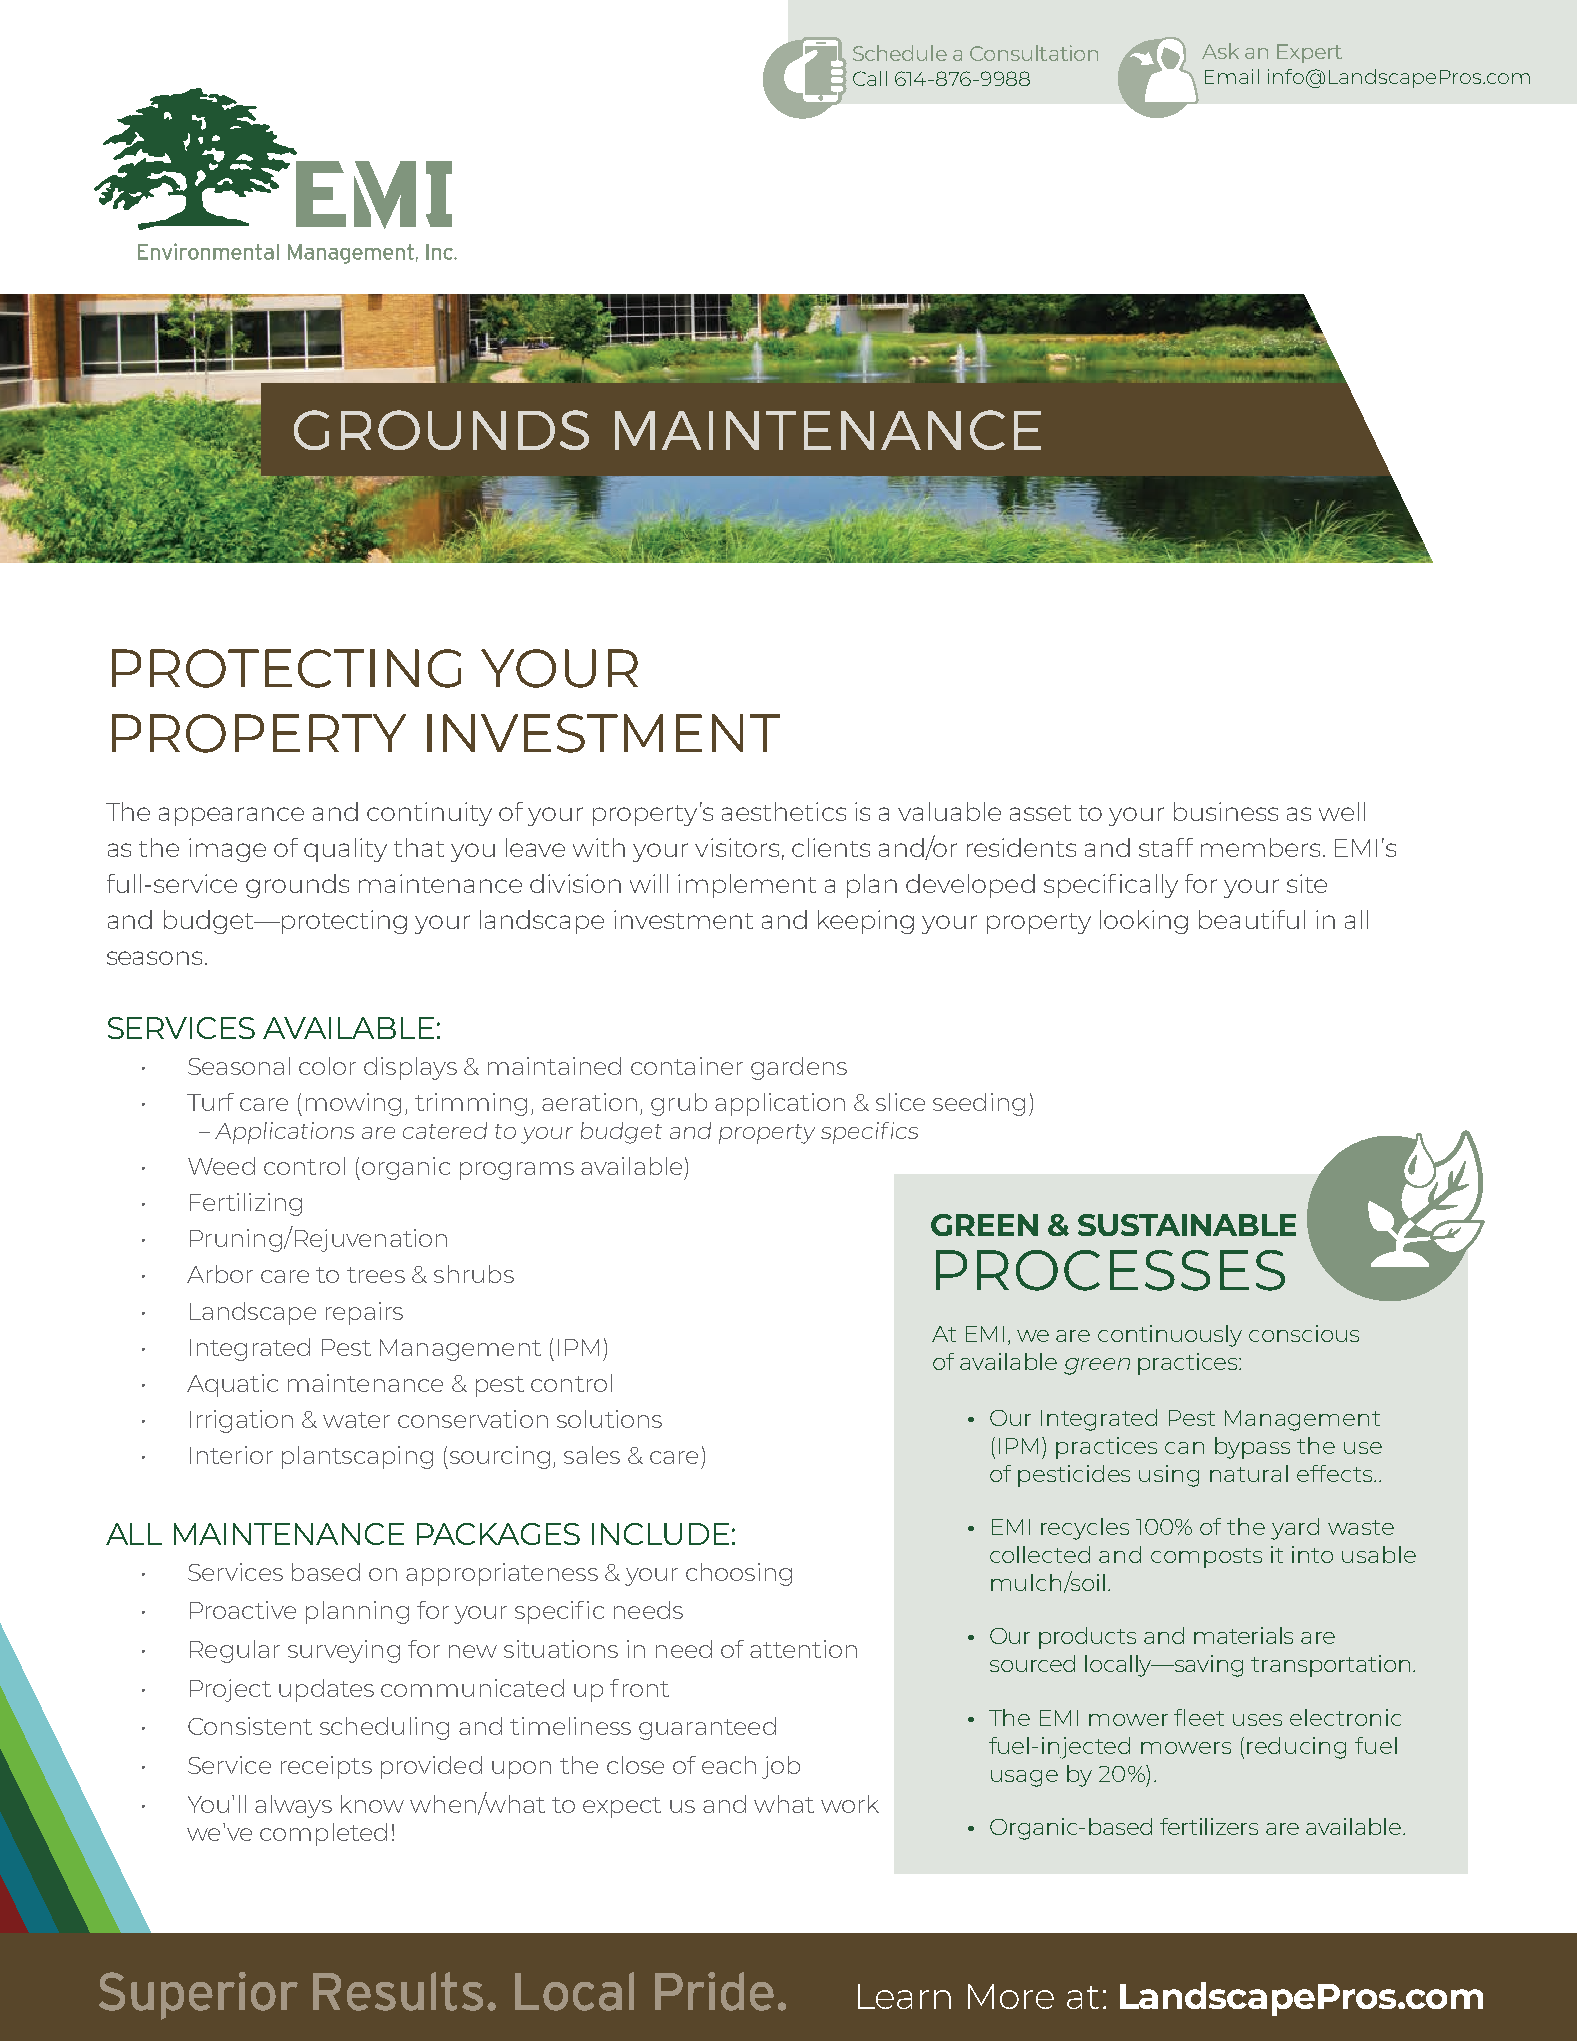 The width and height of the screenshot is (1577, 2041). What do you see at coordinates (609, 1419) in the screenshot?
I see `solutions` at bounding box center [609, 1419].
